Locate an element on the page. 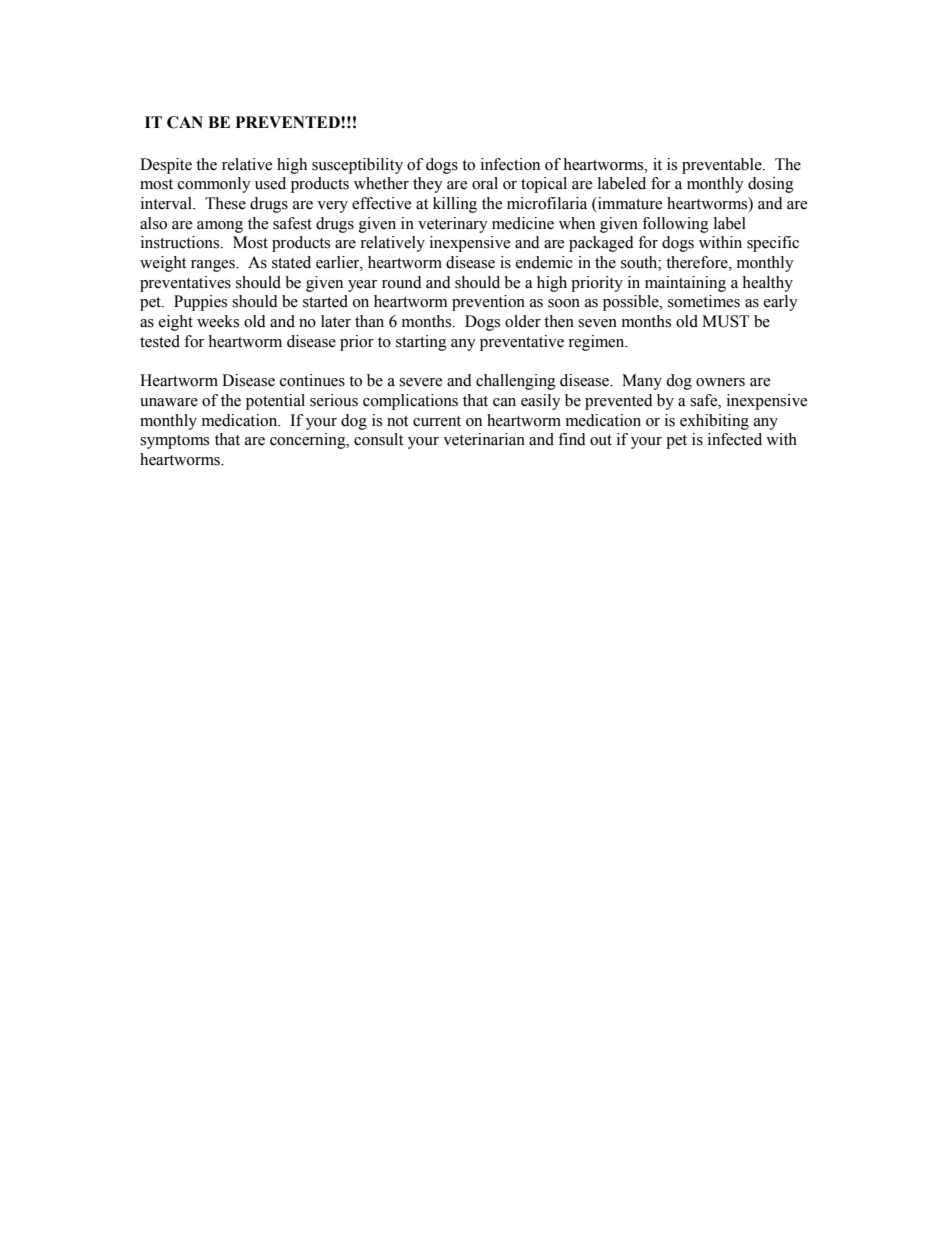 This image has width=952, height=1233. preventable is located at coordinates (723, 166).
